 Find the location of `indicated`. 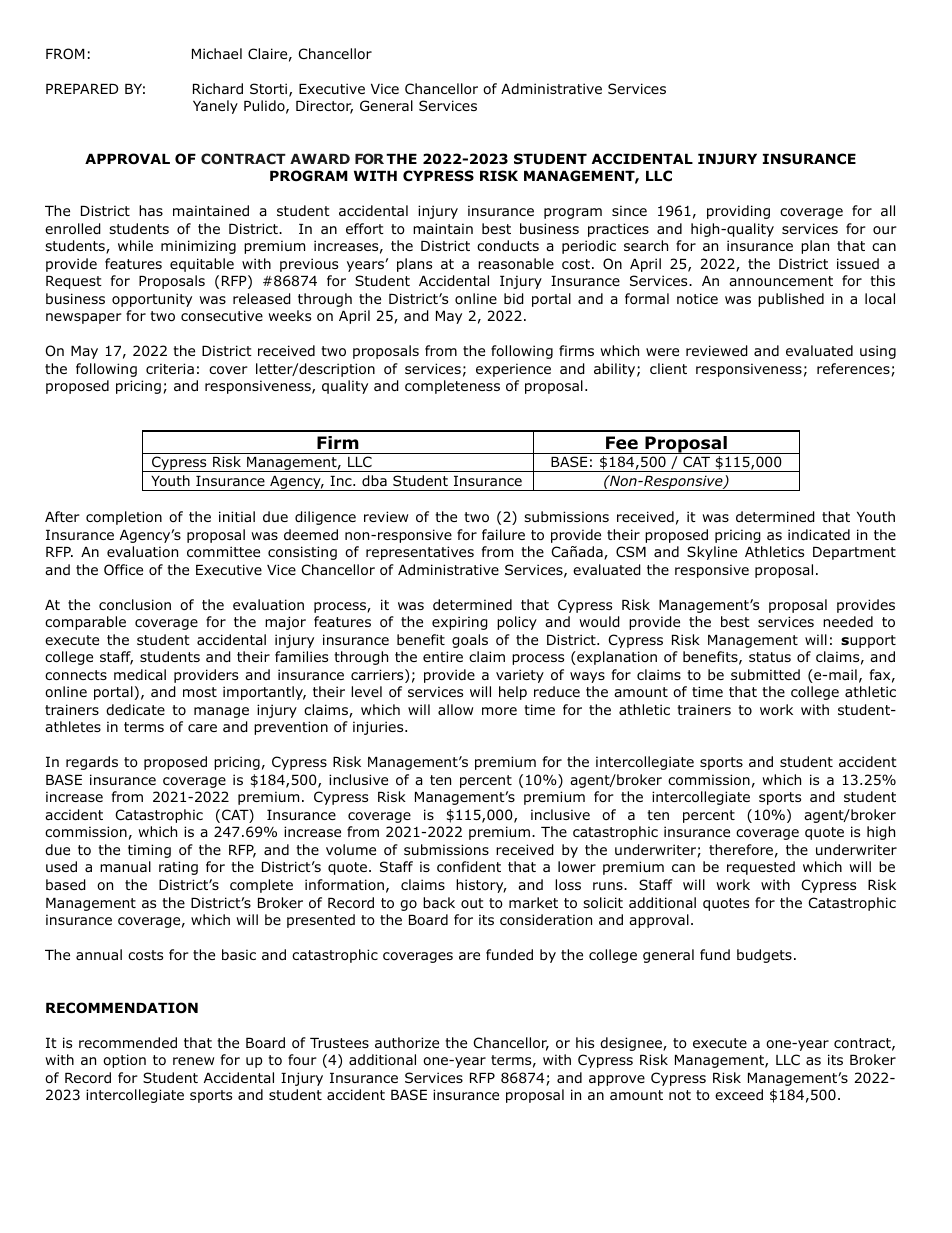

indicated is located at coordinates (819, 534).
